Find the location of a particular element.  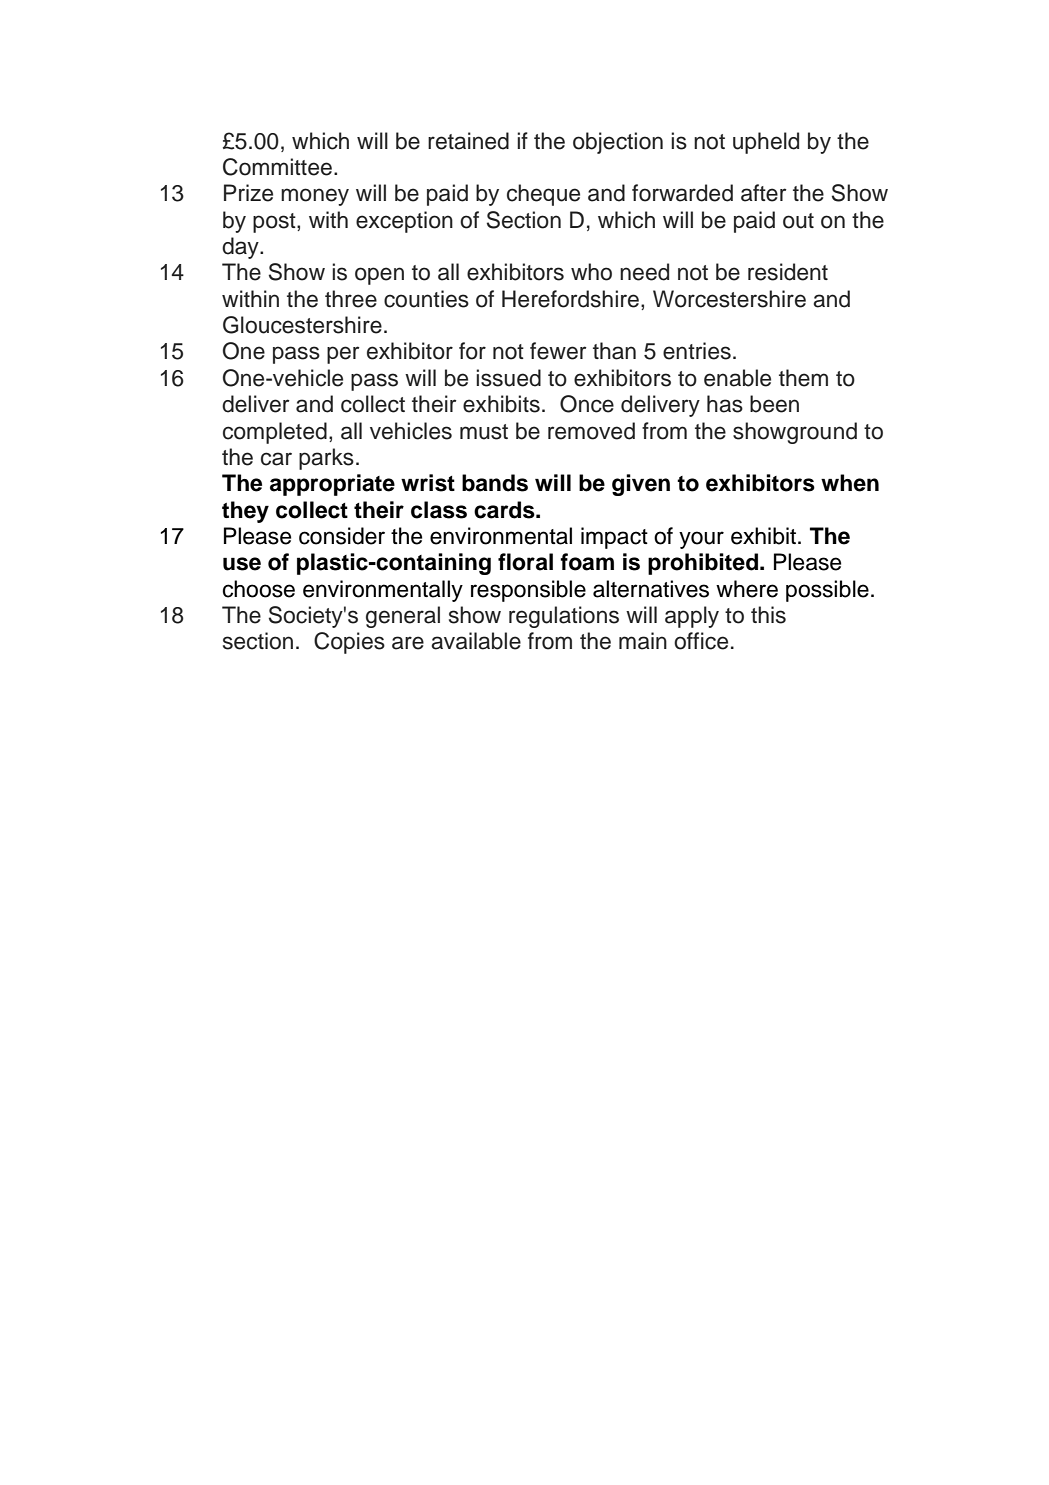

objection is located at coordinates (618, 143).
